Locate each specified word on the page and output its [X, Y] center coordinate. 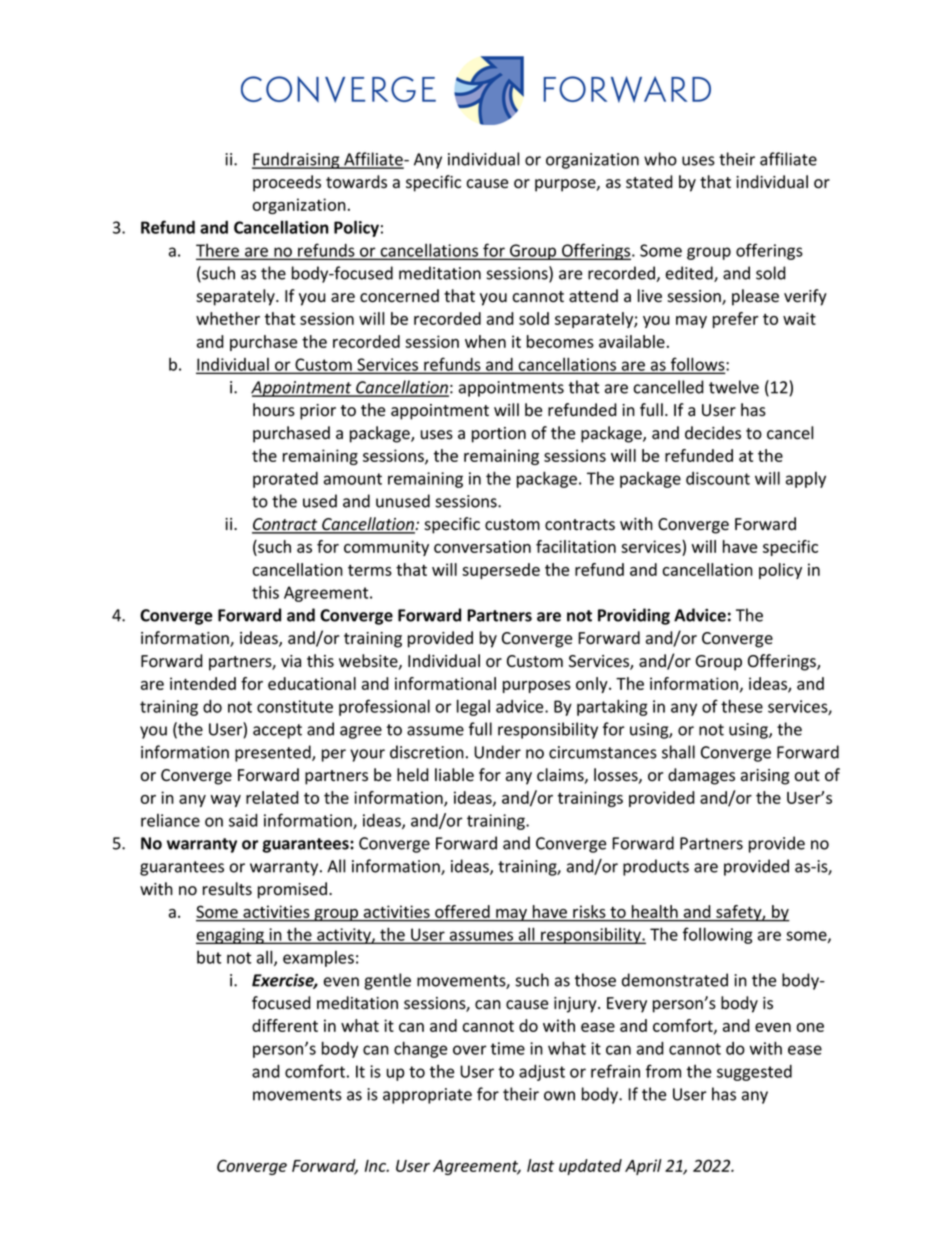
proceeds [287, 183]
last [540, 1165]
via [291, 661]
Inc [377, 1166]
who [660, 159]
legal [473, 707]
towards [356, 182]
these [742, 706]
